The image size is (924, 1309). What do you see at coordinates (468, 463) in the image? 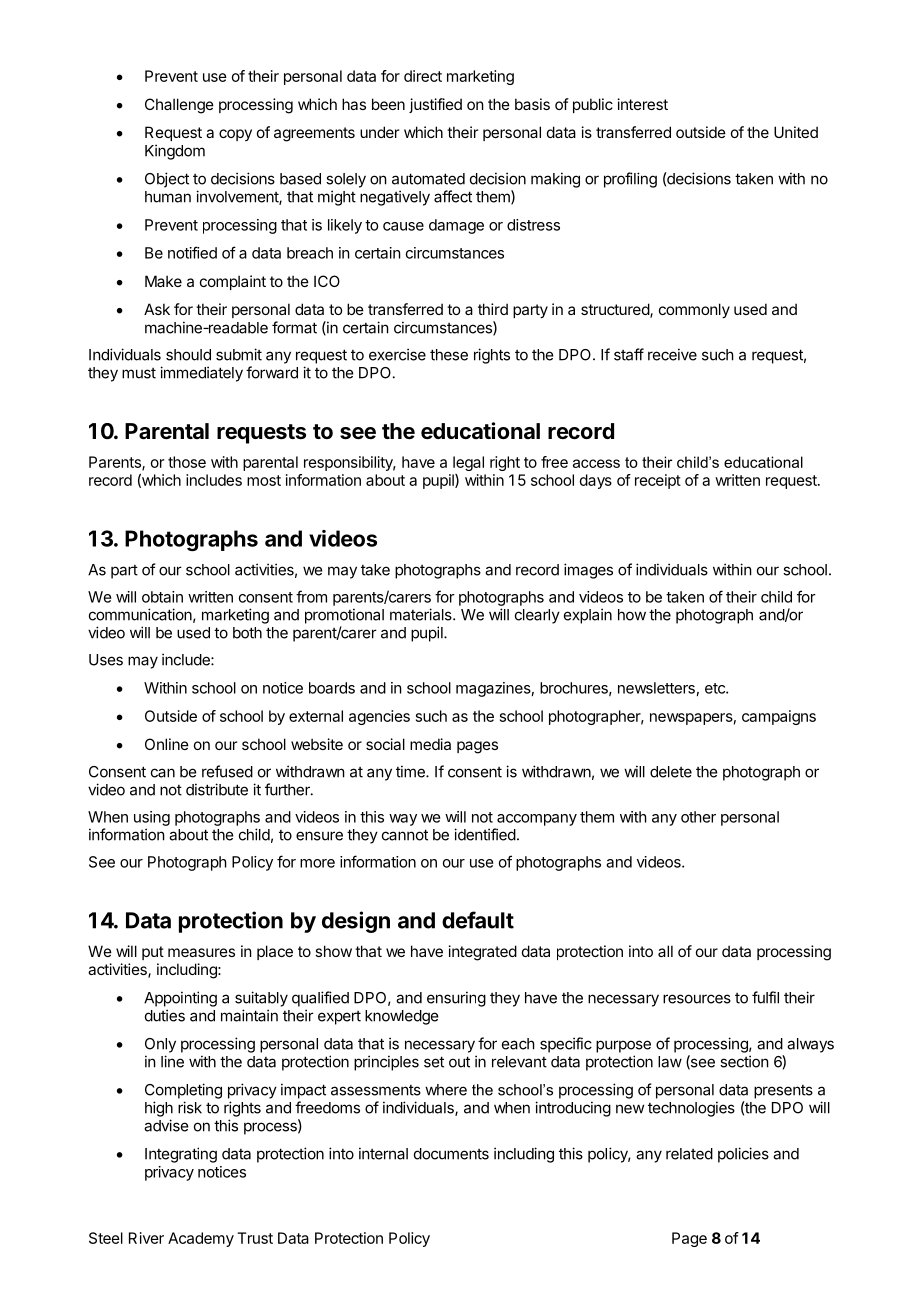
I see `legal` at bounding box center [468, 463].
